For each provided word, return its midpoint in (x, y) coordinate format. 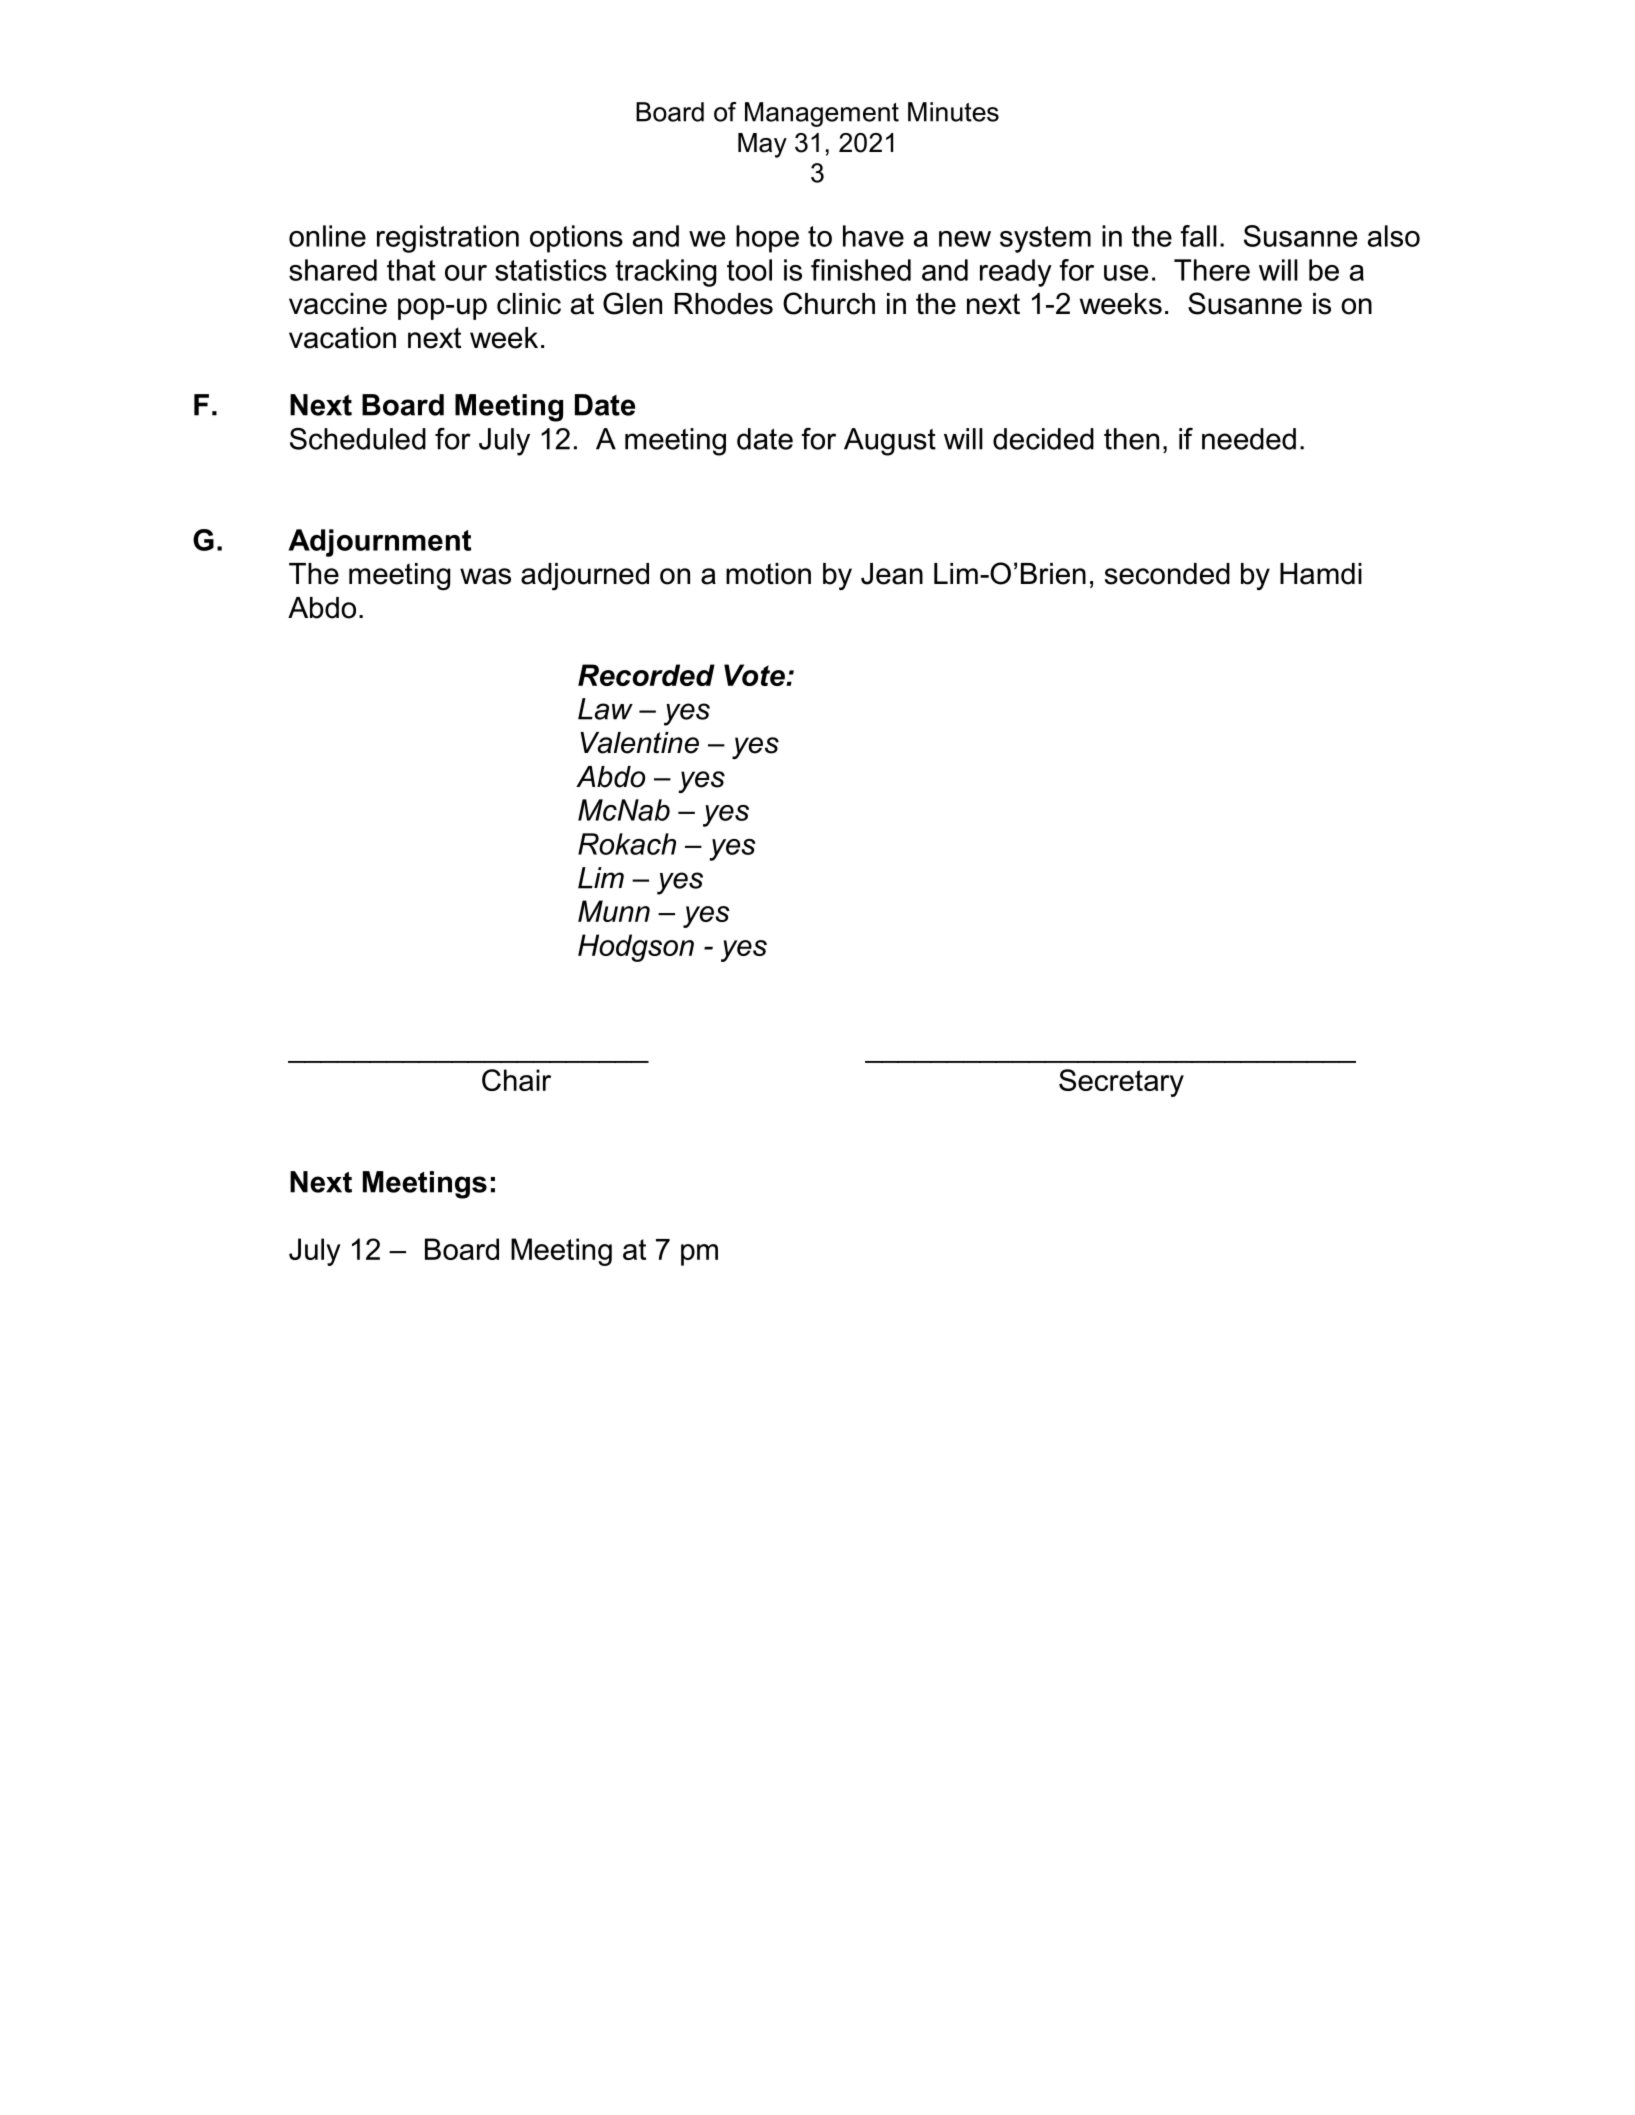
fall (1198, 236)
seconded (1167, 574)
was (485, 576)
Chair (516, 1080)
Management (822, 114)
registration (448, 239)
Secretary (1121, 1083)
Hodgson (636, 948)
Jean (892, 574)
